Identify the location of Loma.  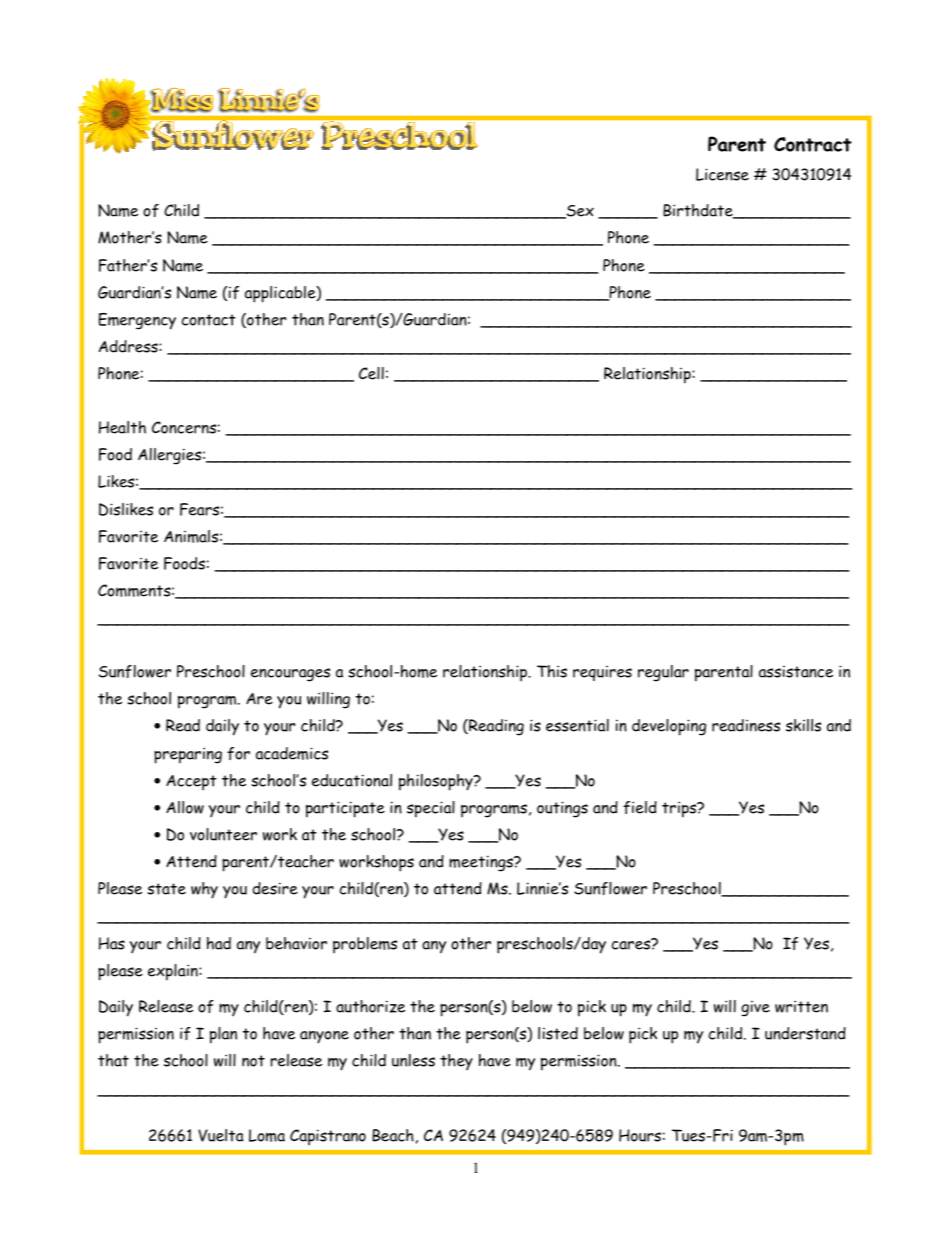
(267, 1135).
